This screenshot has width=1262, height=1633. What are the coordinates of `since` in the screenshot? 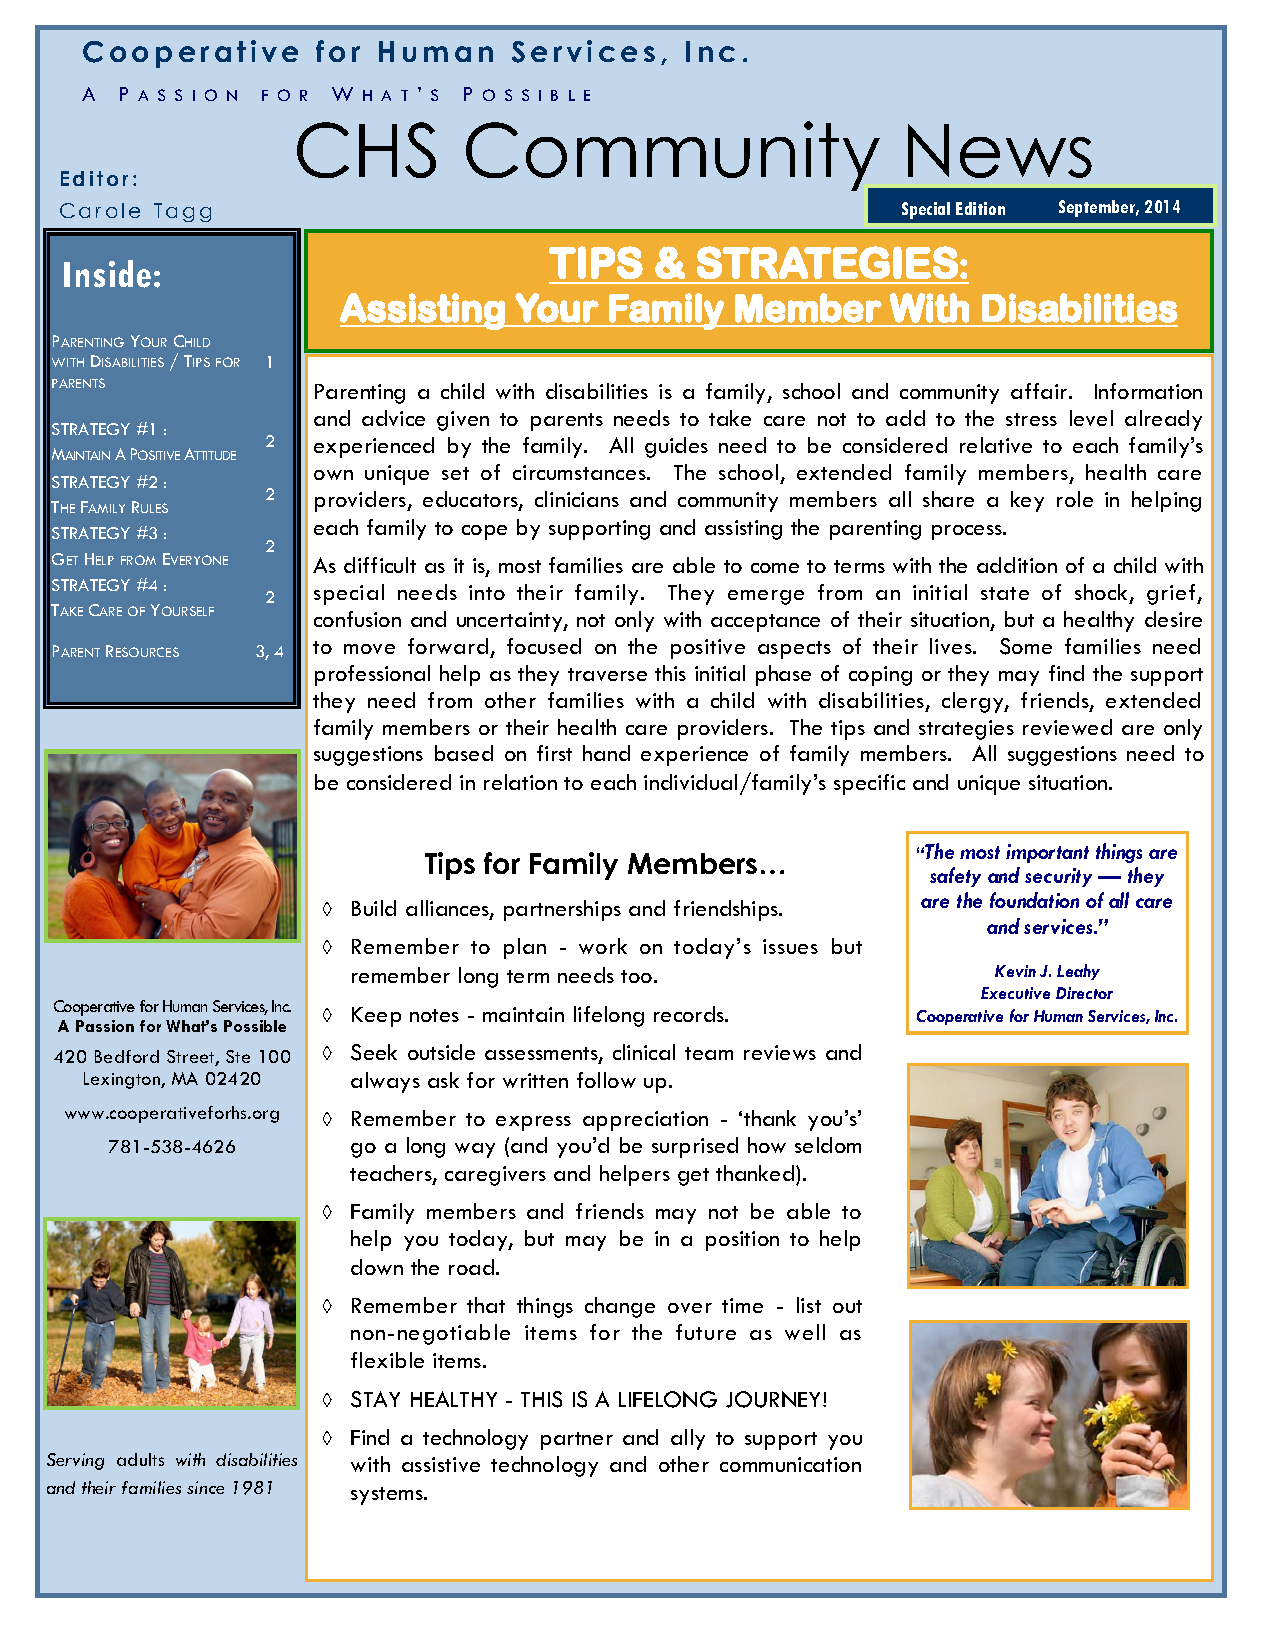 It's located at (205, 1487).
